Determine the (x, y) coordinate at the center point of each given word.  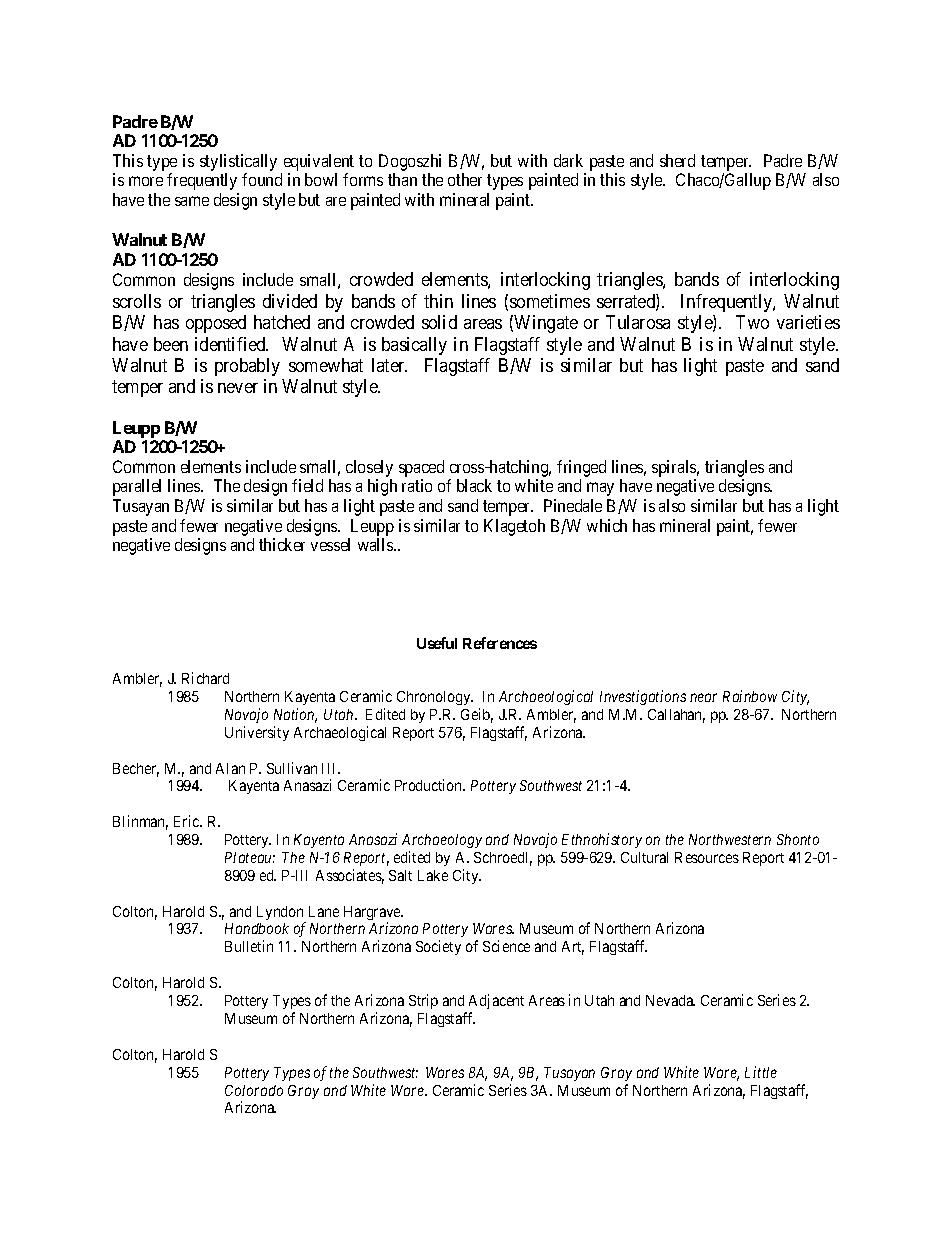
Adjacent (496, 1001)
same (192, 201)
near (703, 697)
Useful (437, 643)
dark (568, 160)
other (465, 179)
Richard (205, 678)
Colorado (254, 1090)
